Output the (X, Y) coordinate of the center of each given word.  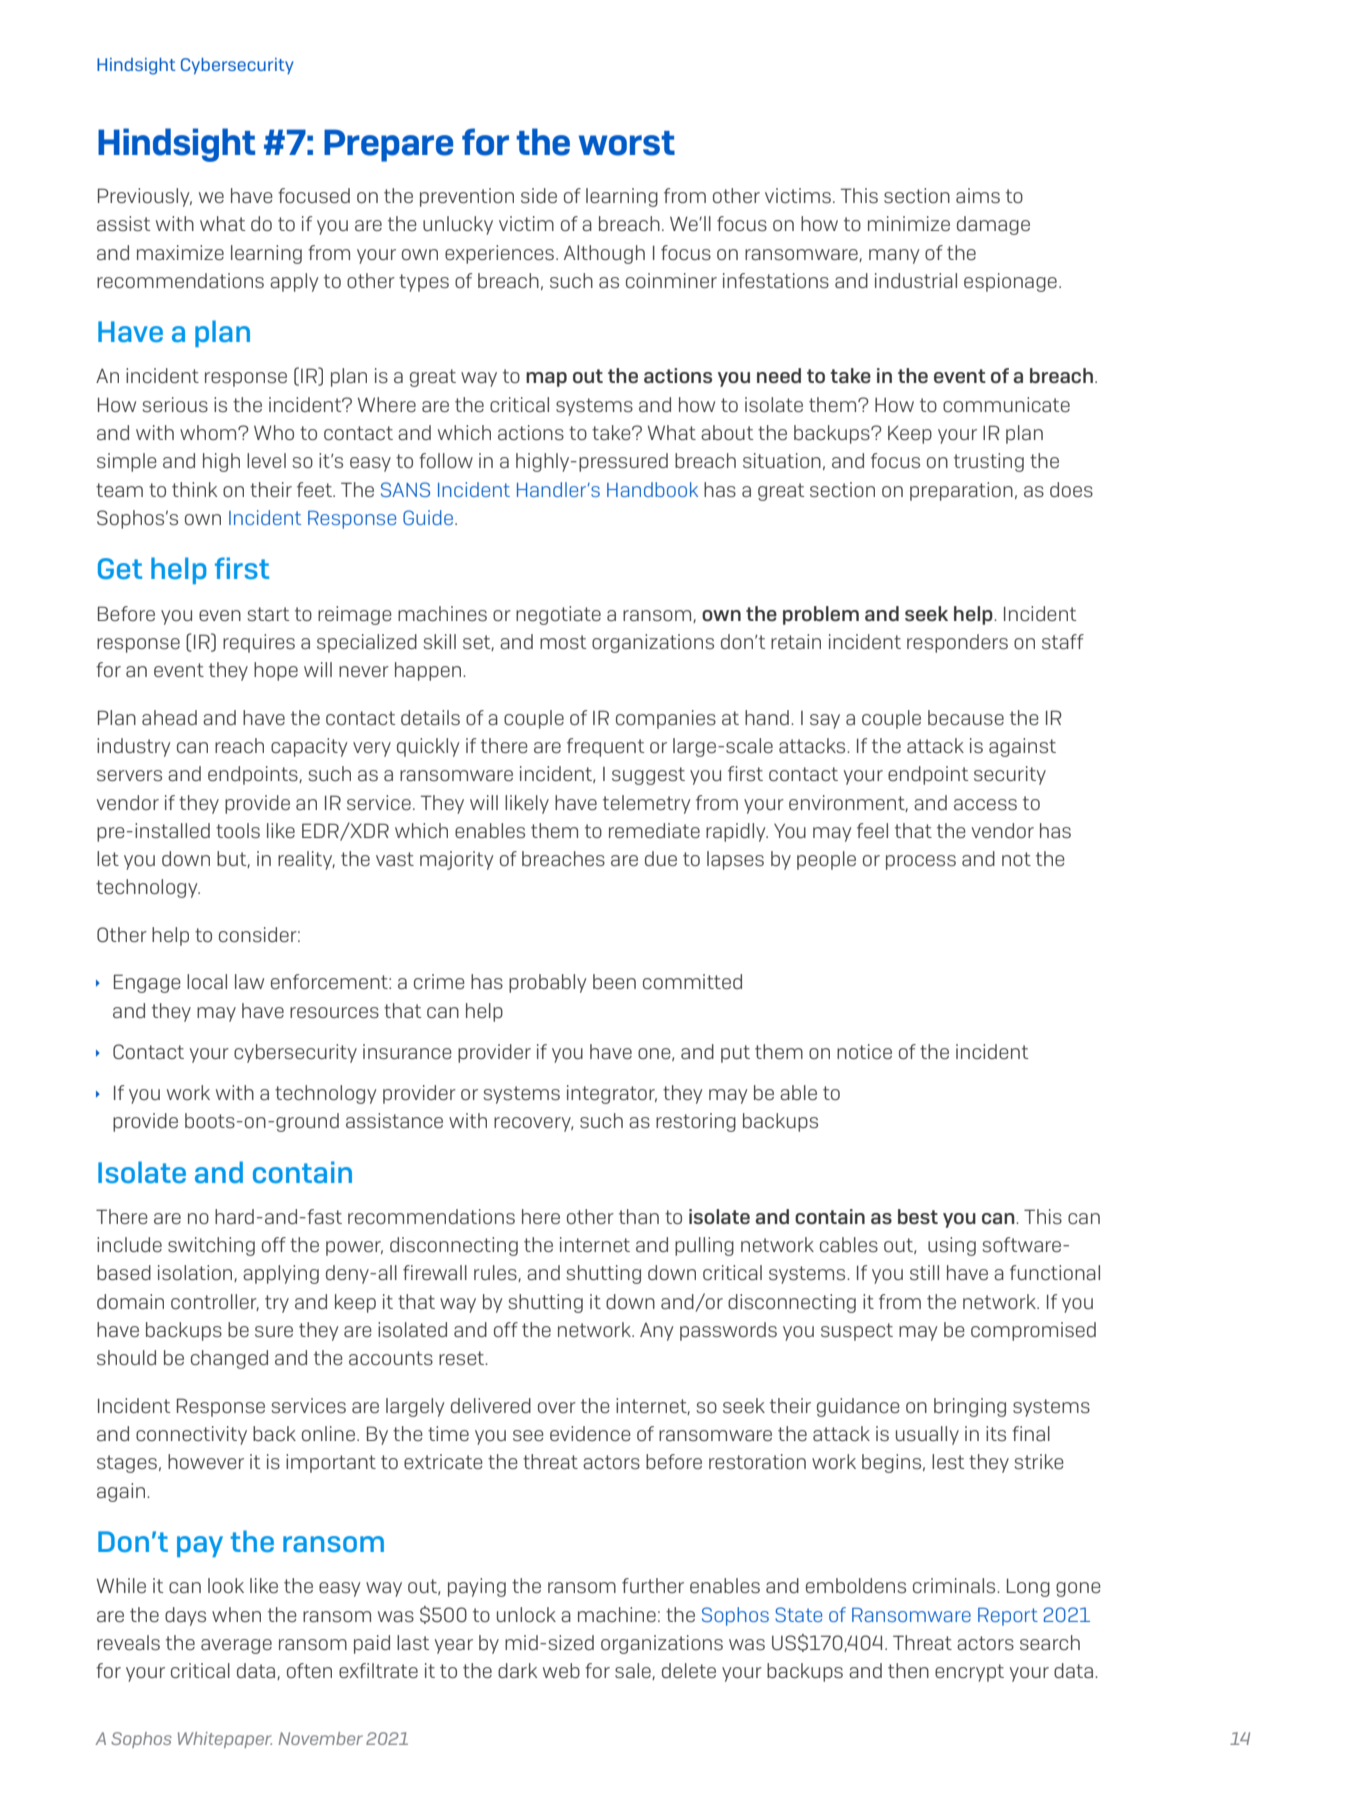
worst (627, 143)
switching (211, 1246)
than (639, 1216)
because (966, 717)
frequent (606, 747)
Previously (145, 197)
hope (276, 671)
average (236, 1646)
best (918, 1216)
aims (978, 195)
